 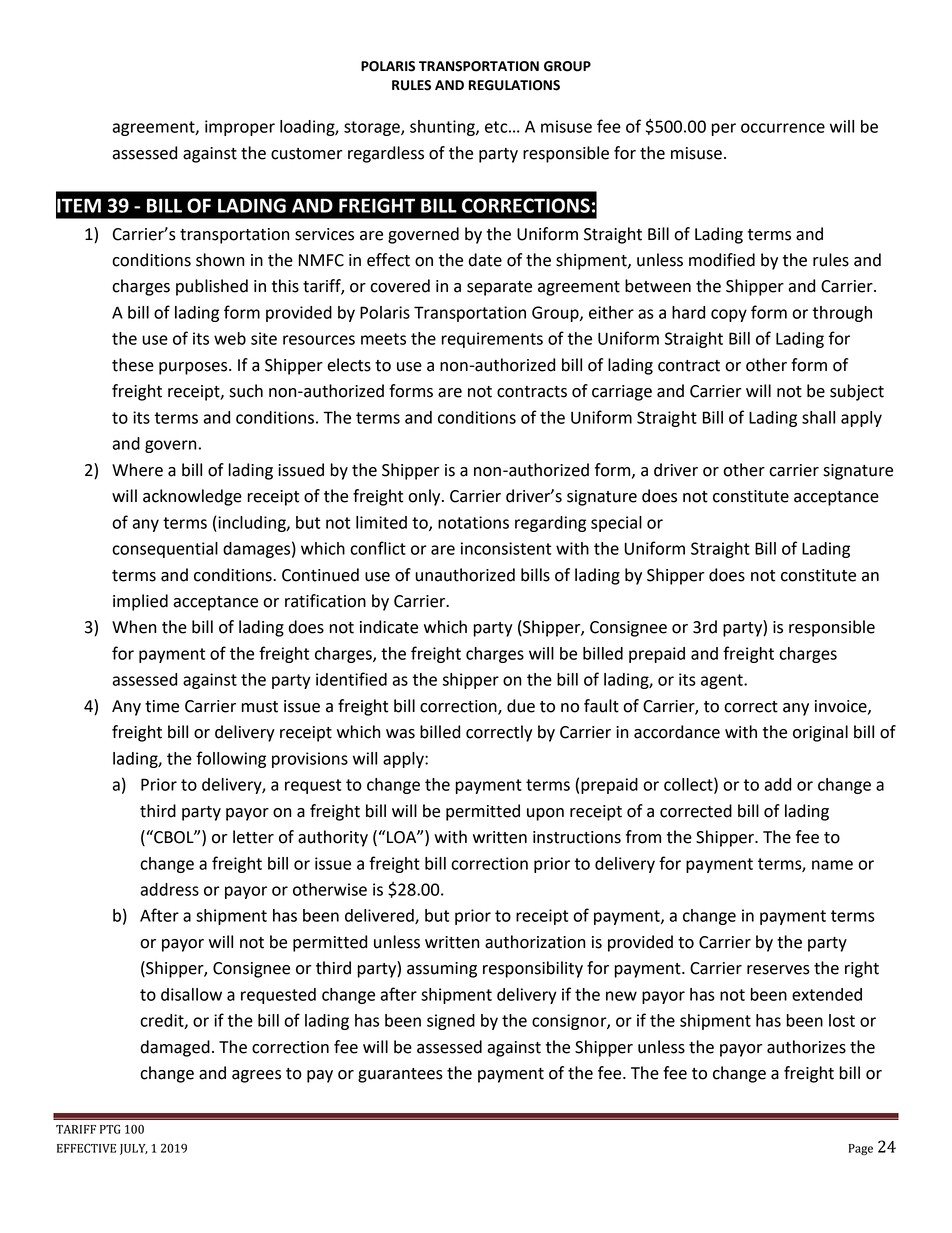 I want to click on inconsistent, so click(x=506, y=548).
